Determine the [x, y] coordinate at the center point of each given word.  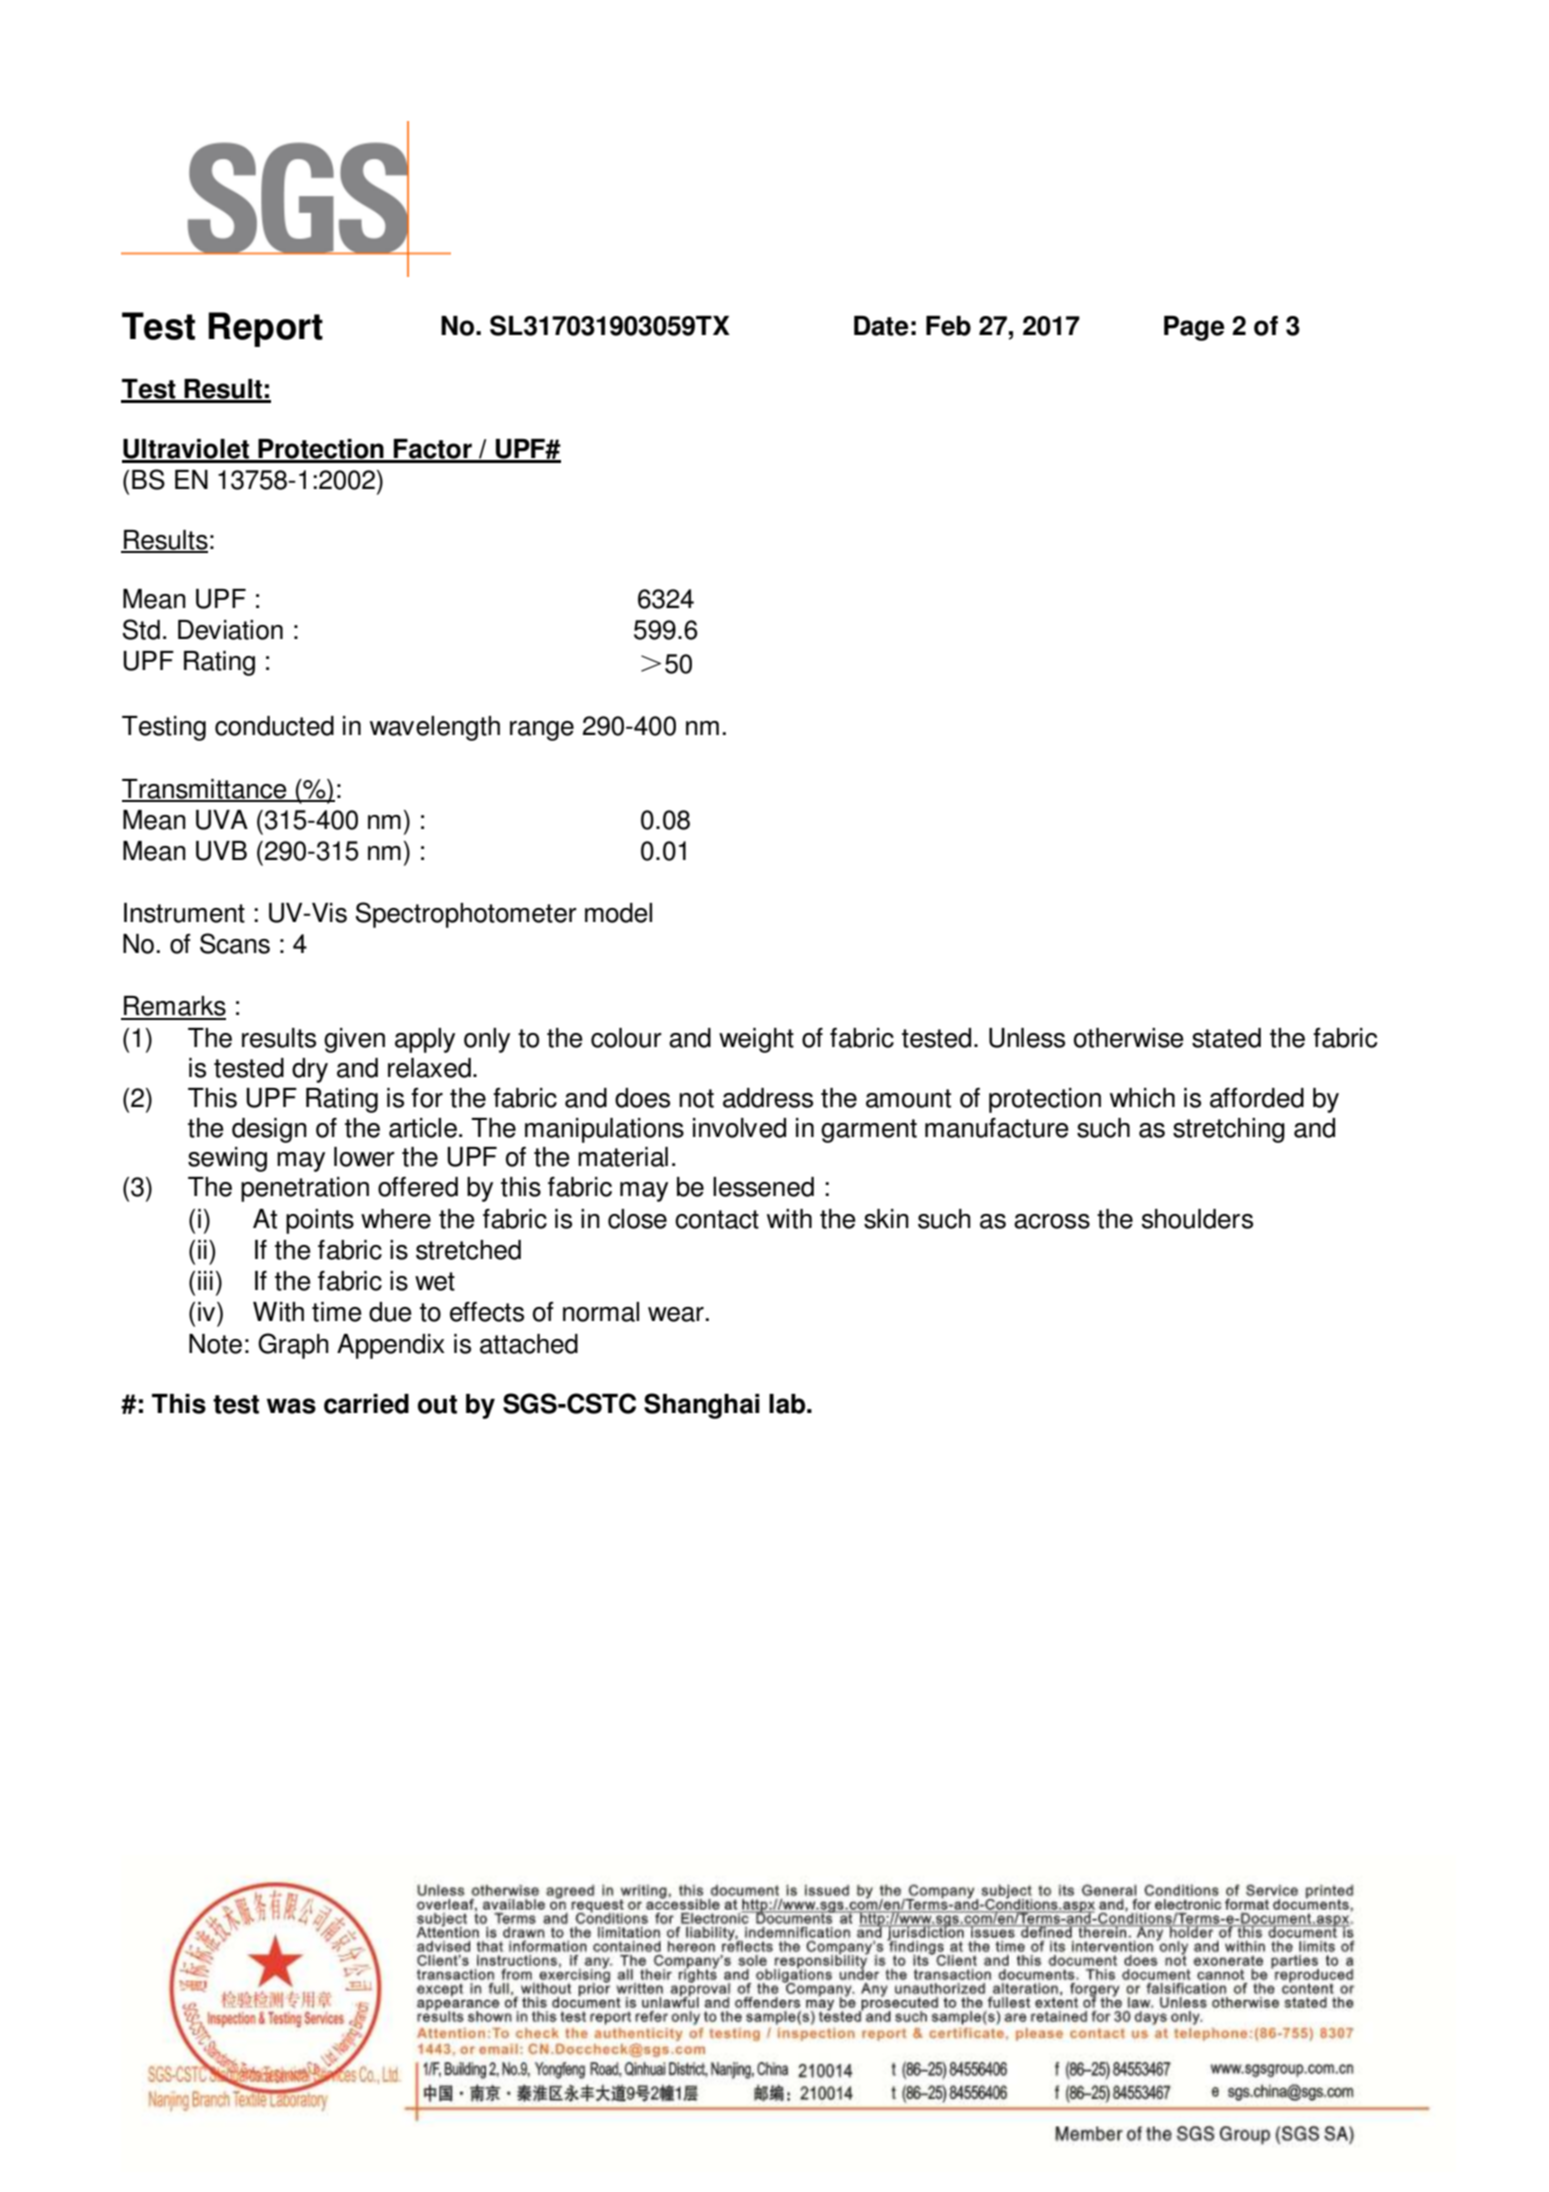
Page [1194, 328]
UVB [221, 851]
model [618, 913]
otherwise [1129, 1038]
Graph [293, 1346]
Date [881, 326]
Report [265, 329]
